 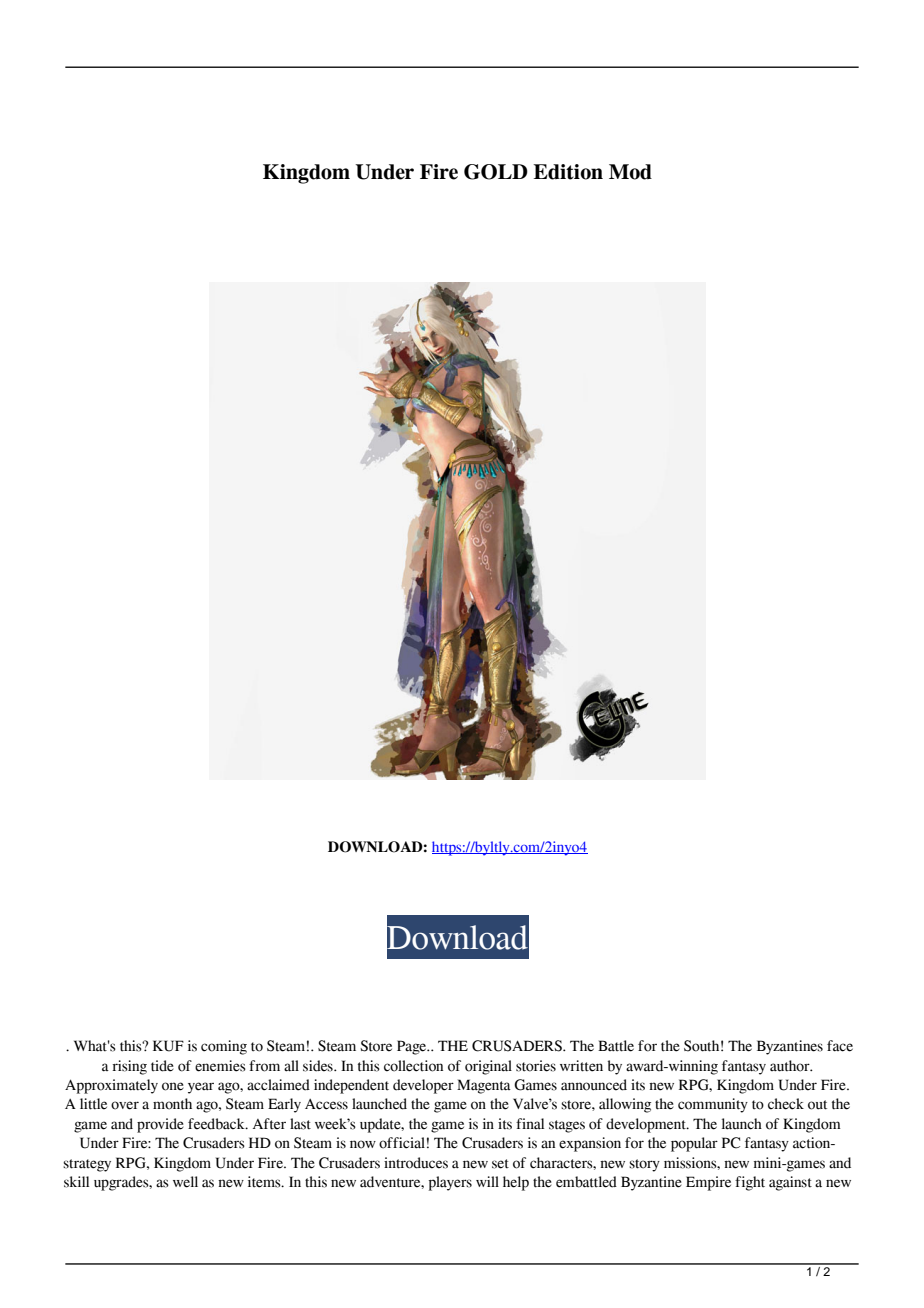 I want to click on Page, so click(x=413, y=1047).
